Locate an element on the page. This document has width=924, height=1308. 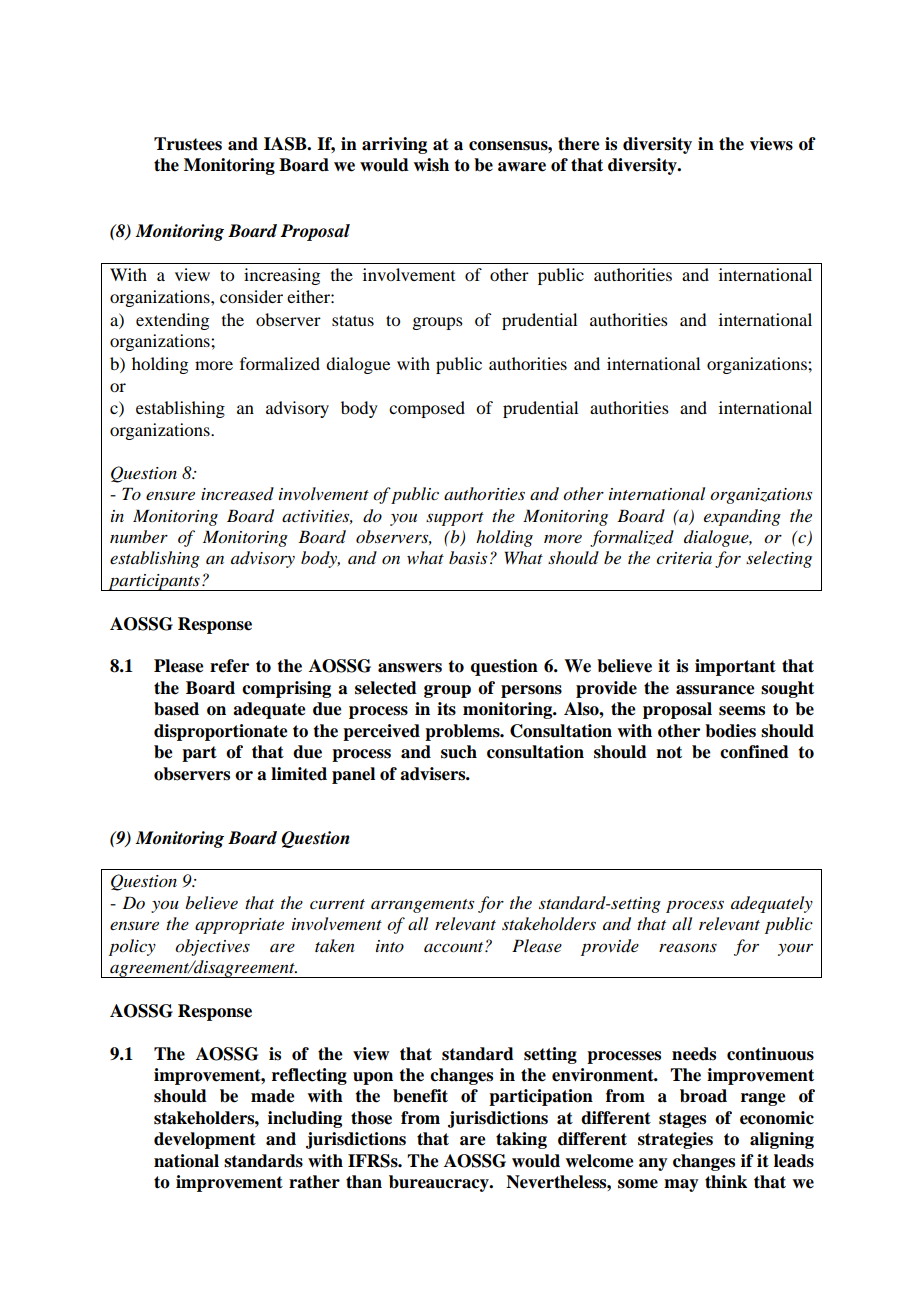
limited is located at coordinates (299, 774).
